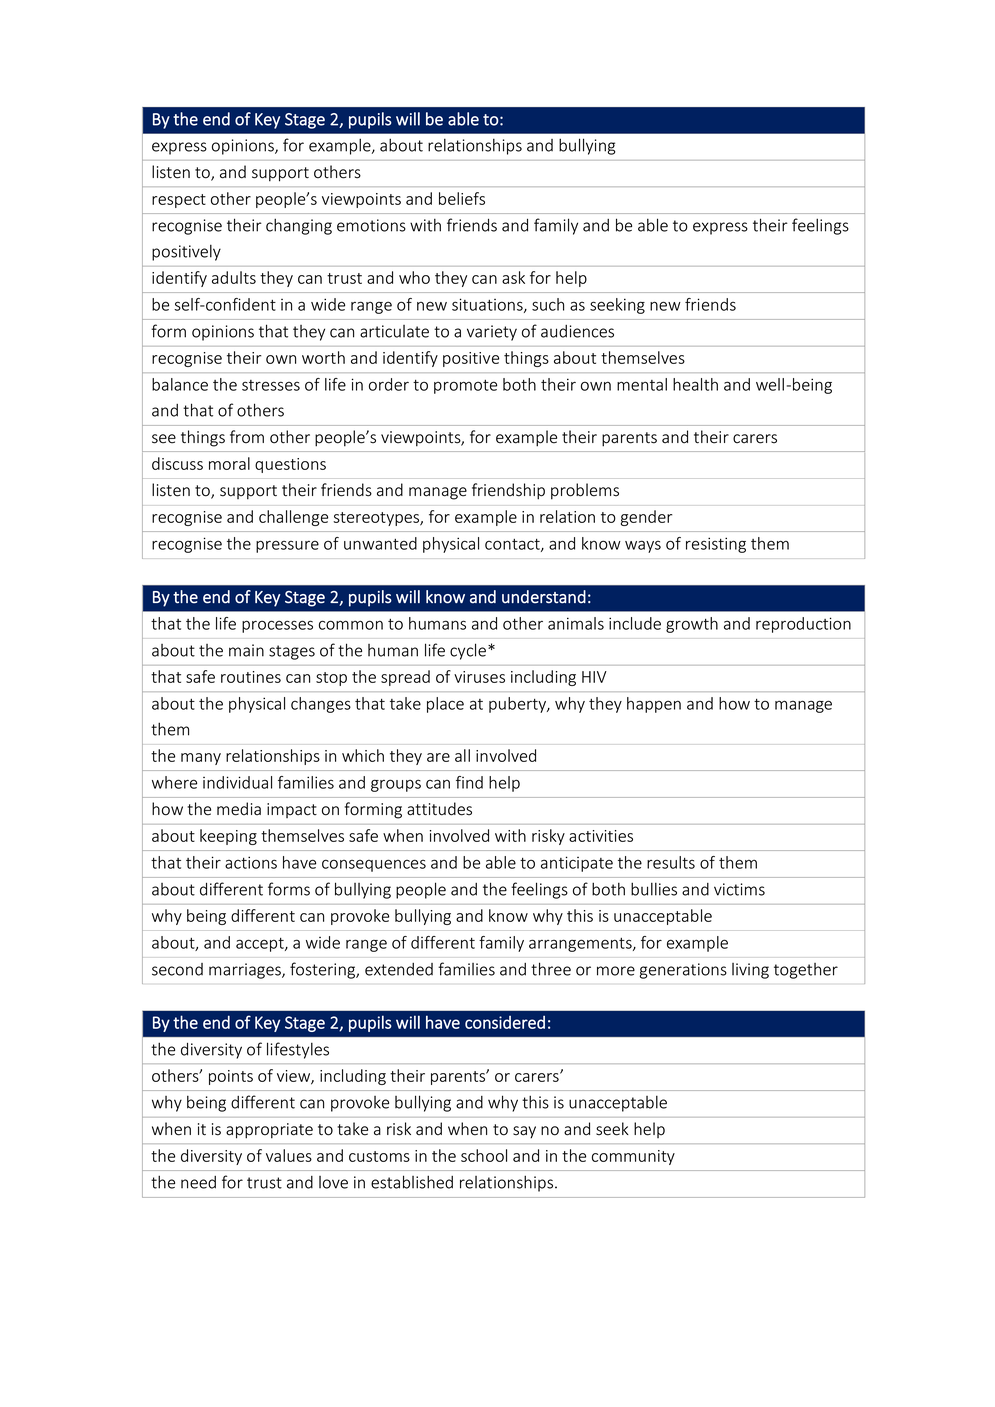 The height and width of the screenshot is (1407, 995). What do you see at coordinates (716, 545) in the screenshot?
I see `resisting` at bounding box center [716, 545].
